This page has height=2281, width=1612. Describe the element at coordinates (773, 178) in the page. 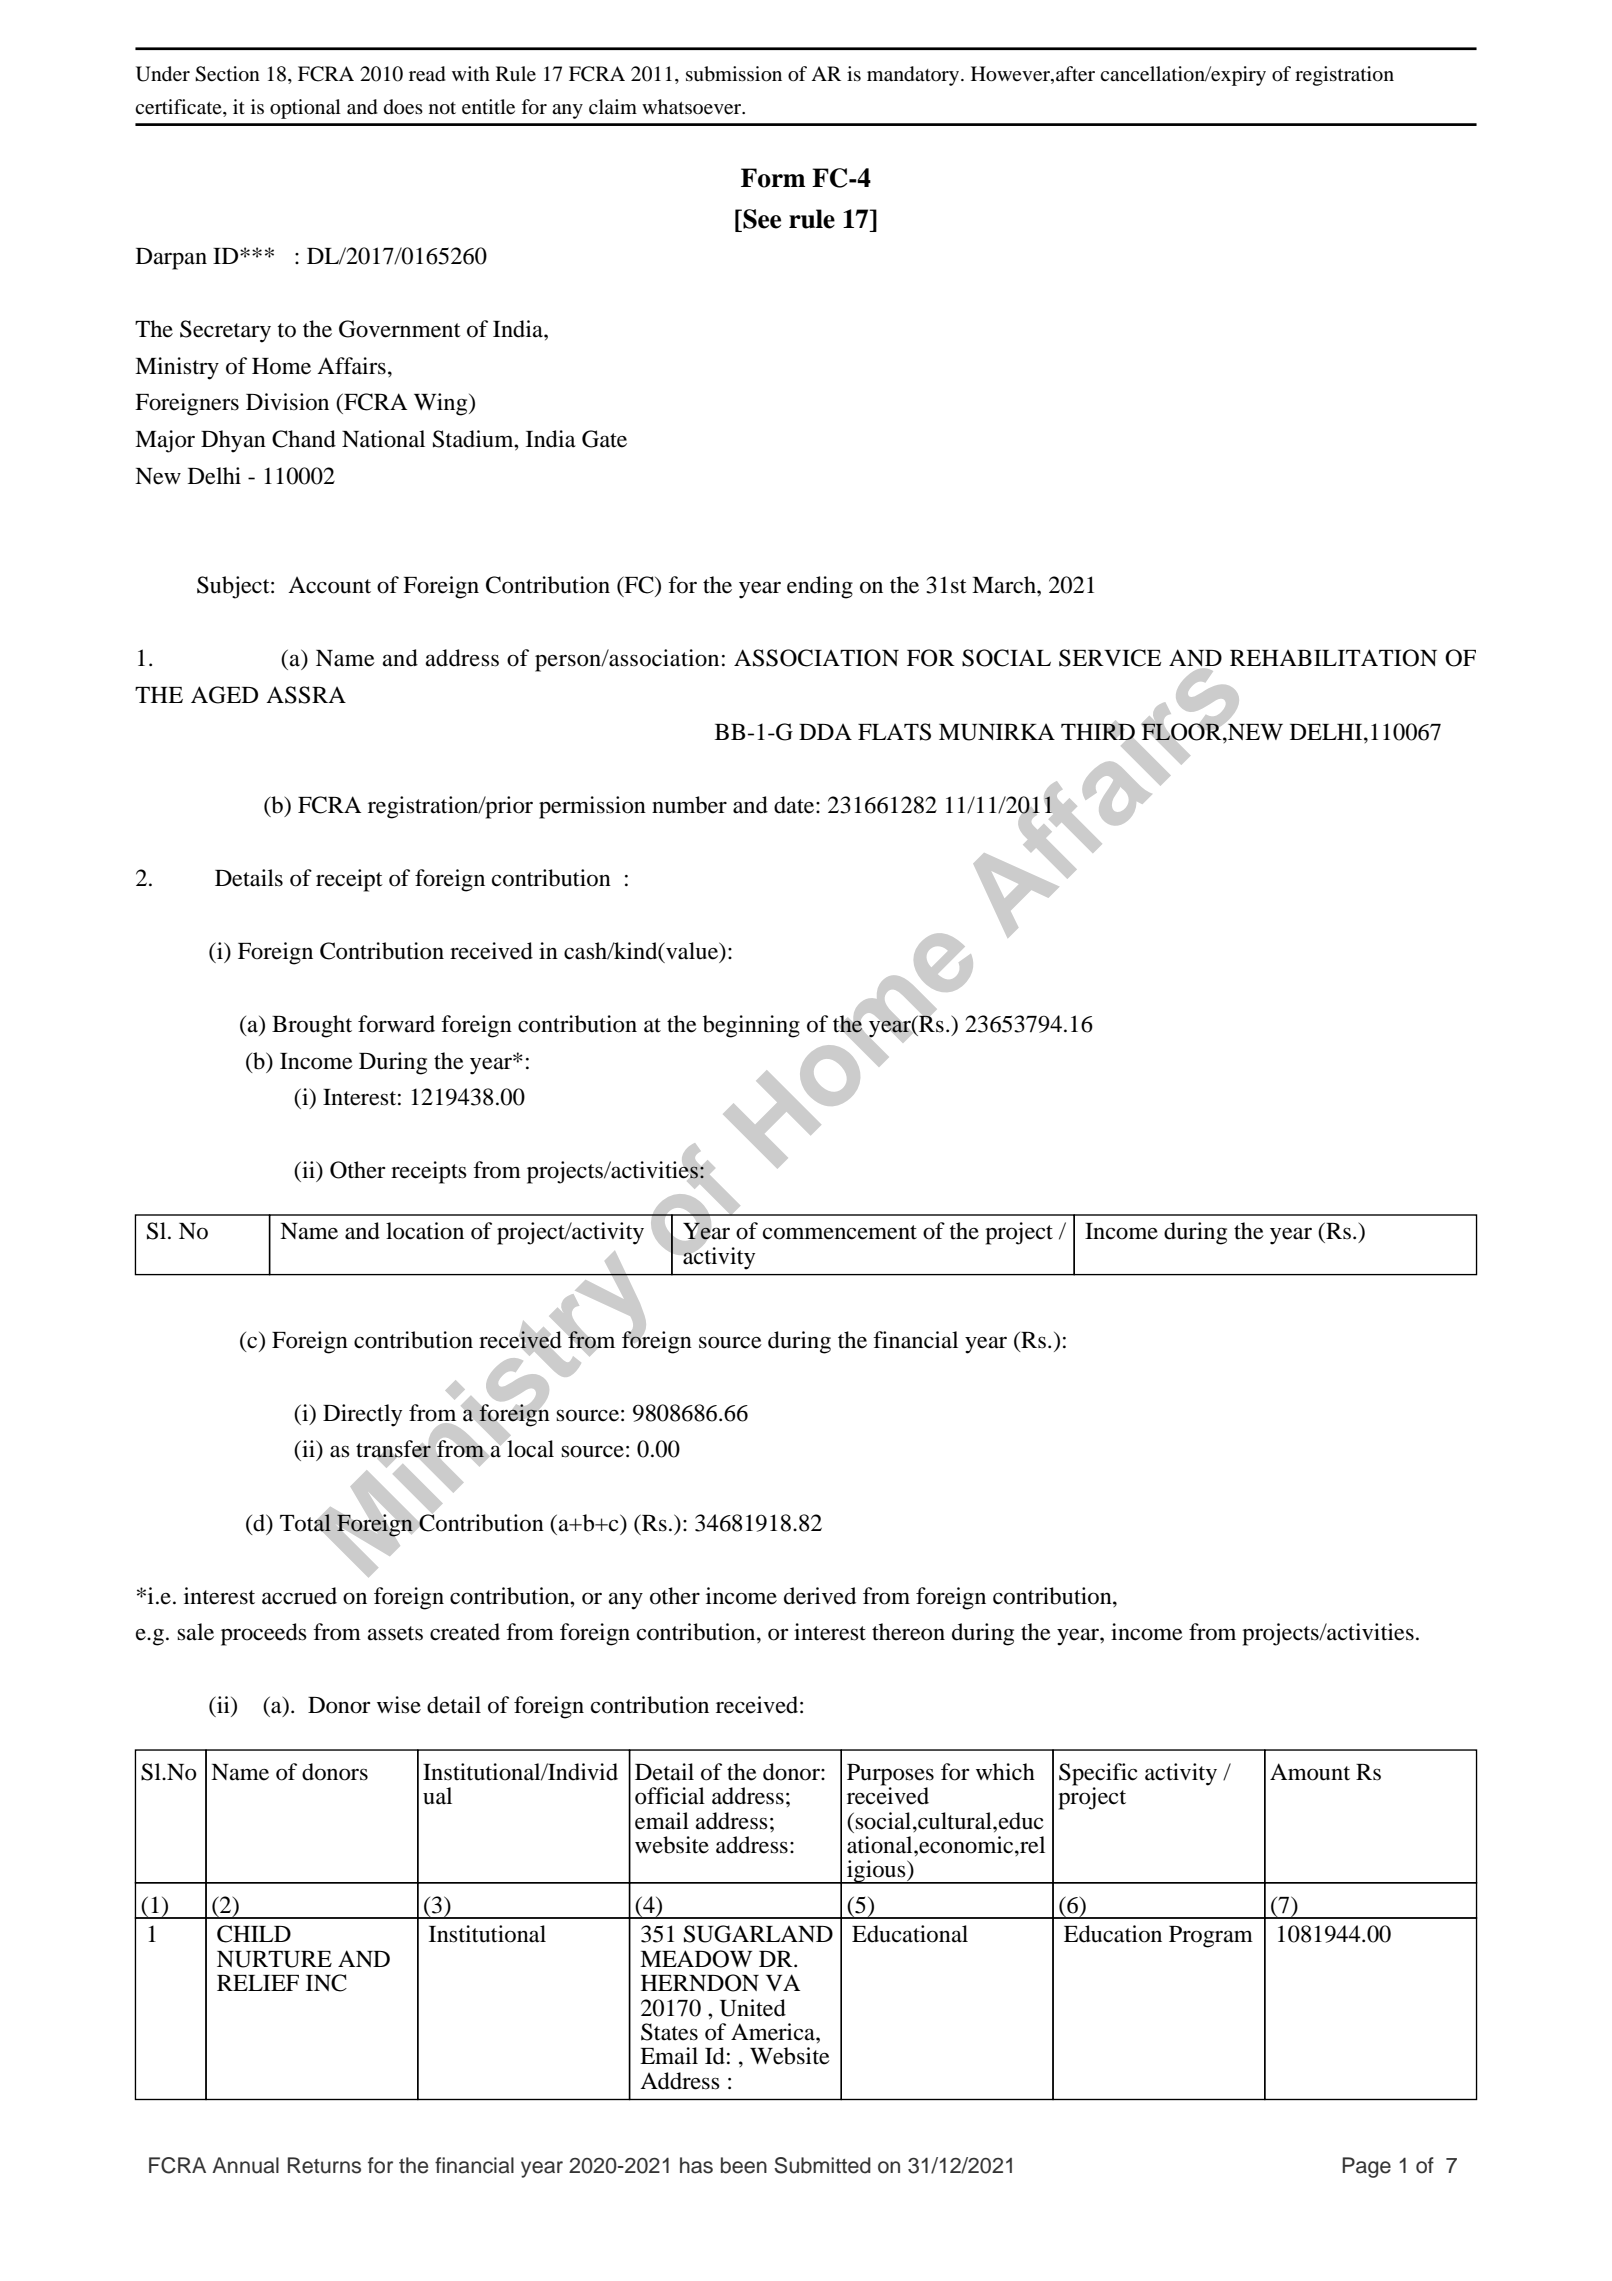

I see `Form` at that location.
